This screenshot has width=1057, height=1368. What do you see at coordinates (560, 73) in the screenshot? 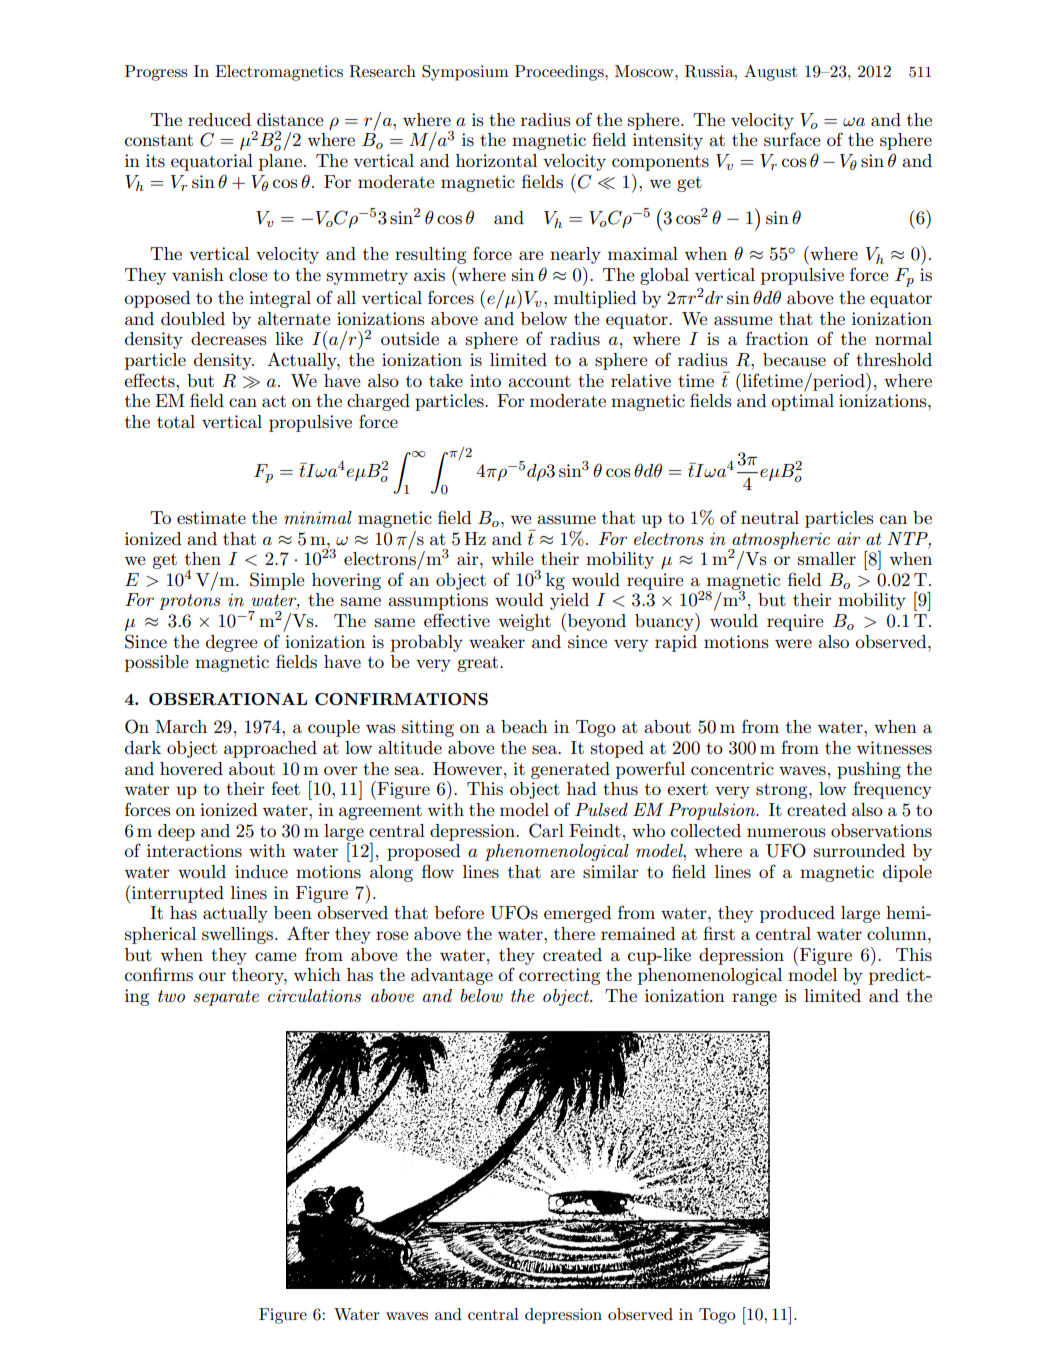
I see `Proceedings` at bounding box center [560, 73].
